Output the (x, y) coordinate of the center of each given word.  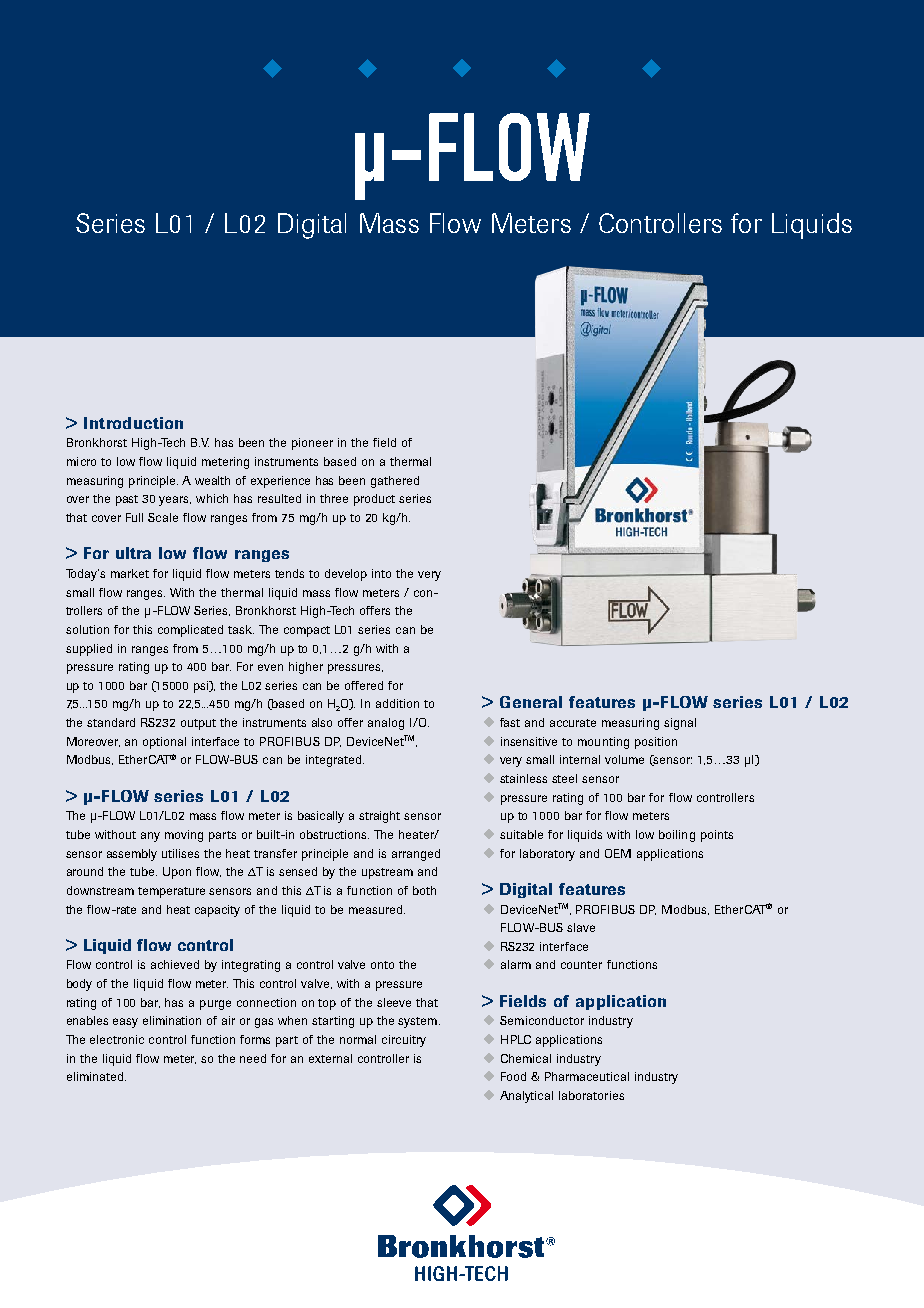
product (374, 500)
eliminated (95, 1076)
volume (624, 759)
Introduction (133, 423)
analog (386, 724)
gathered (395, 482)
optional (164, 743)
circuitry (404, 1041)
